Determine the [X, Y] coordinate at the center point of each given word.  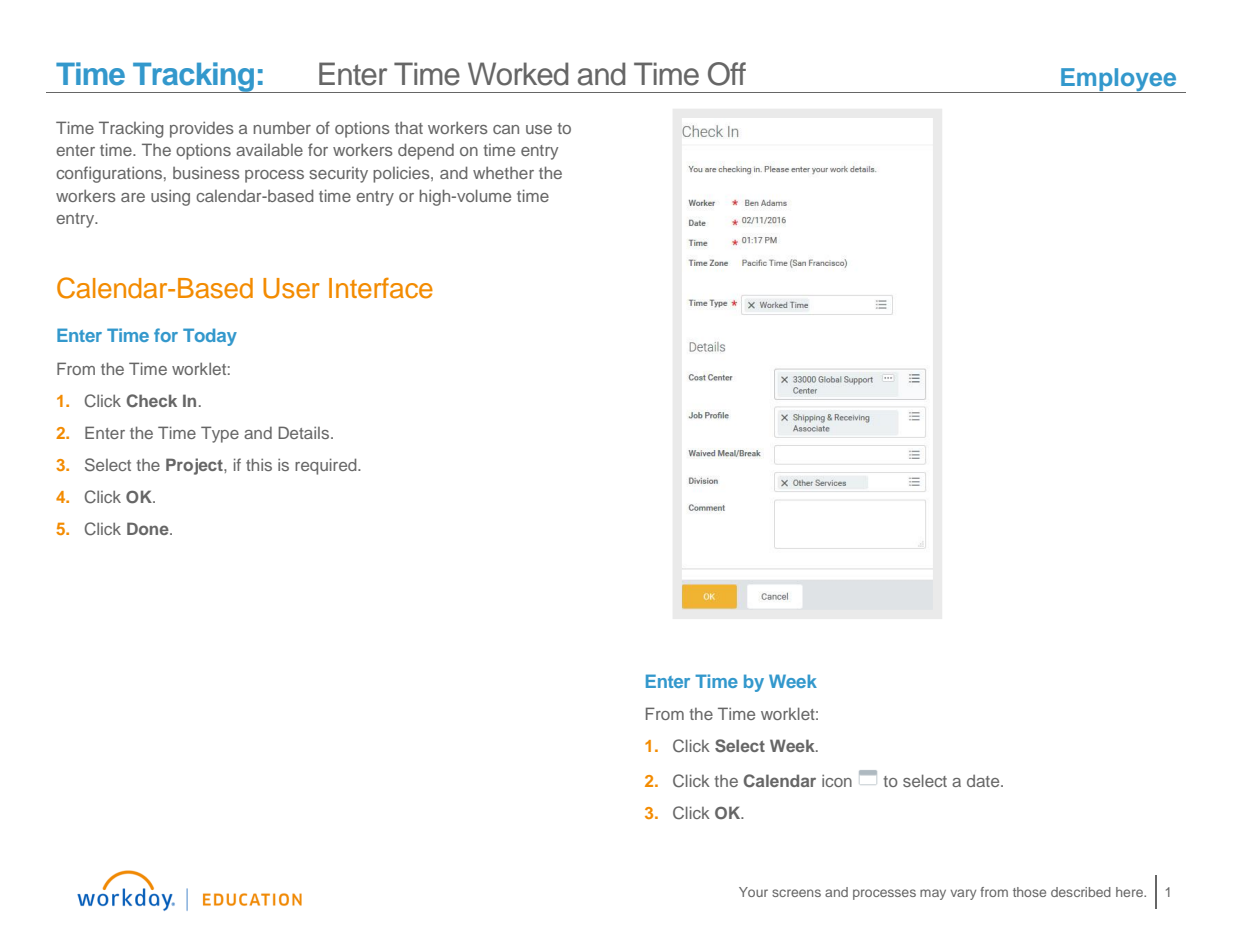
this [259, 464]
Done [149, 528]
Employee [1119, 80]
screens [796, 893]
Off [727, 74]
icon [837, 780]
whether [503, 173]
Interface [381, 288]
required [327, 466]
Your [753, 892]
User [291, 288]
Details [303, 432]
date [984, 781]
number [282, 128]
